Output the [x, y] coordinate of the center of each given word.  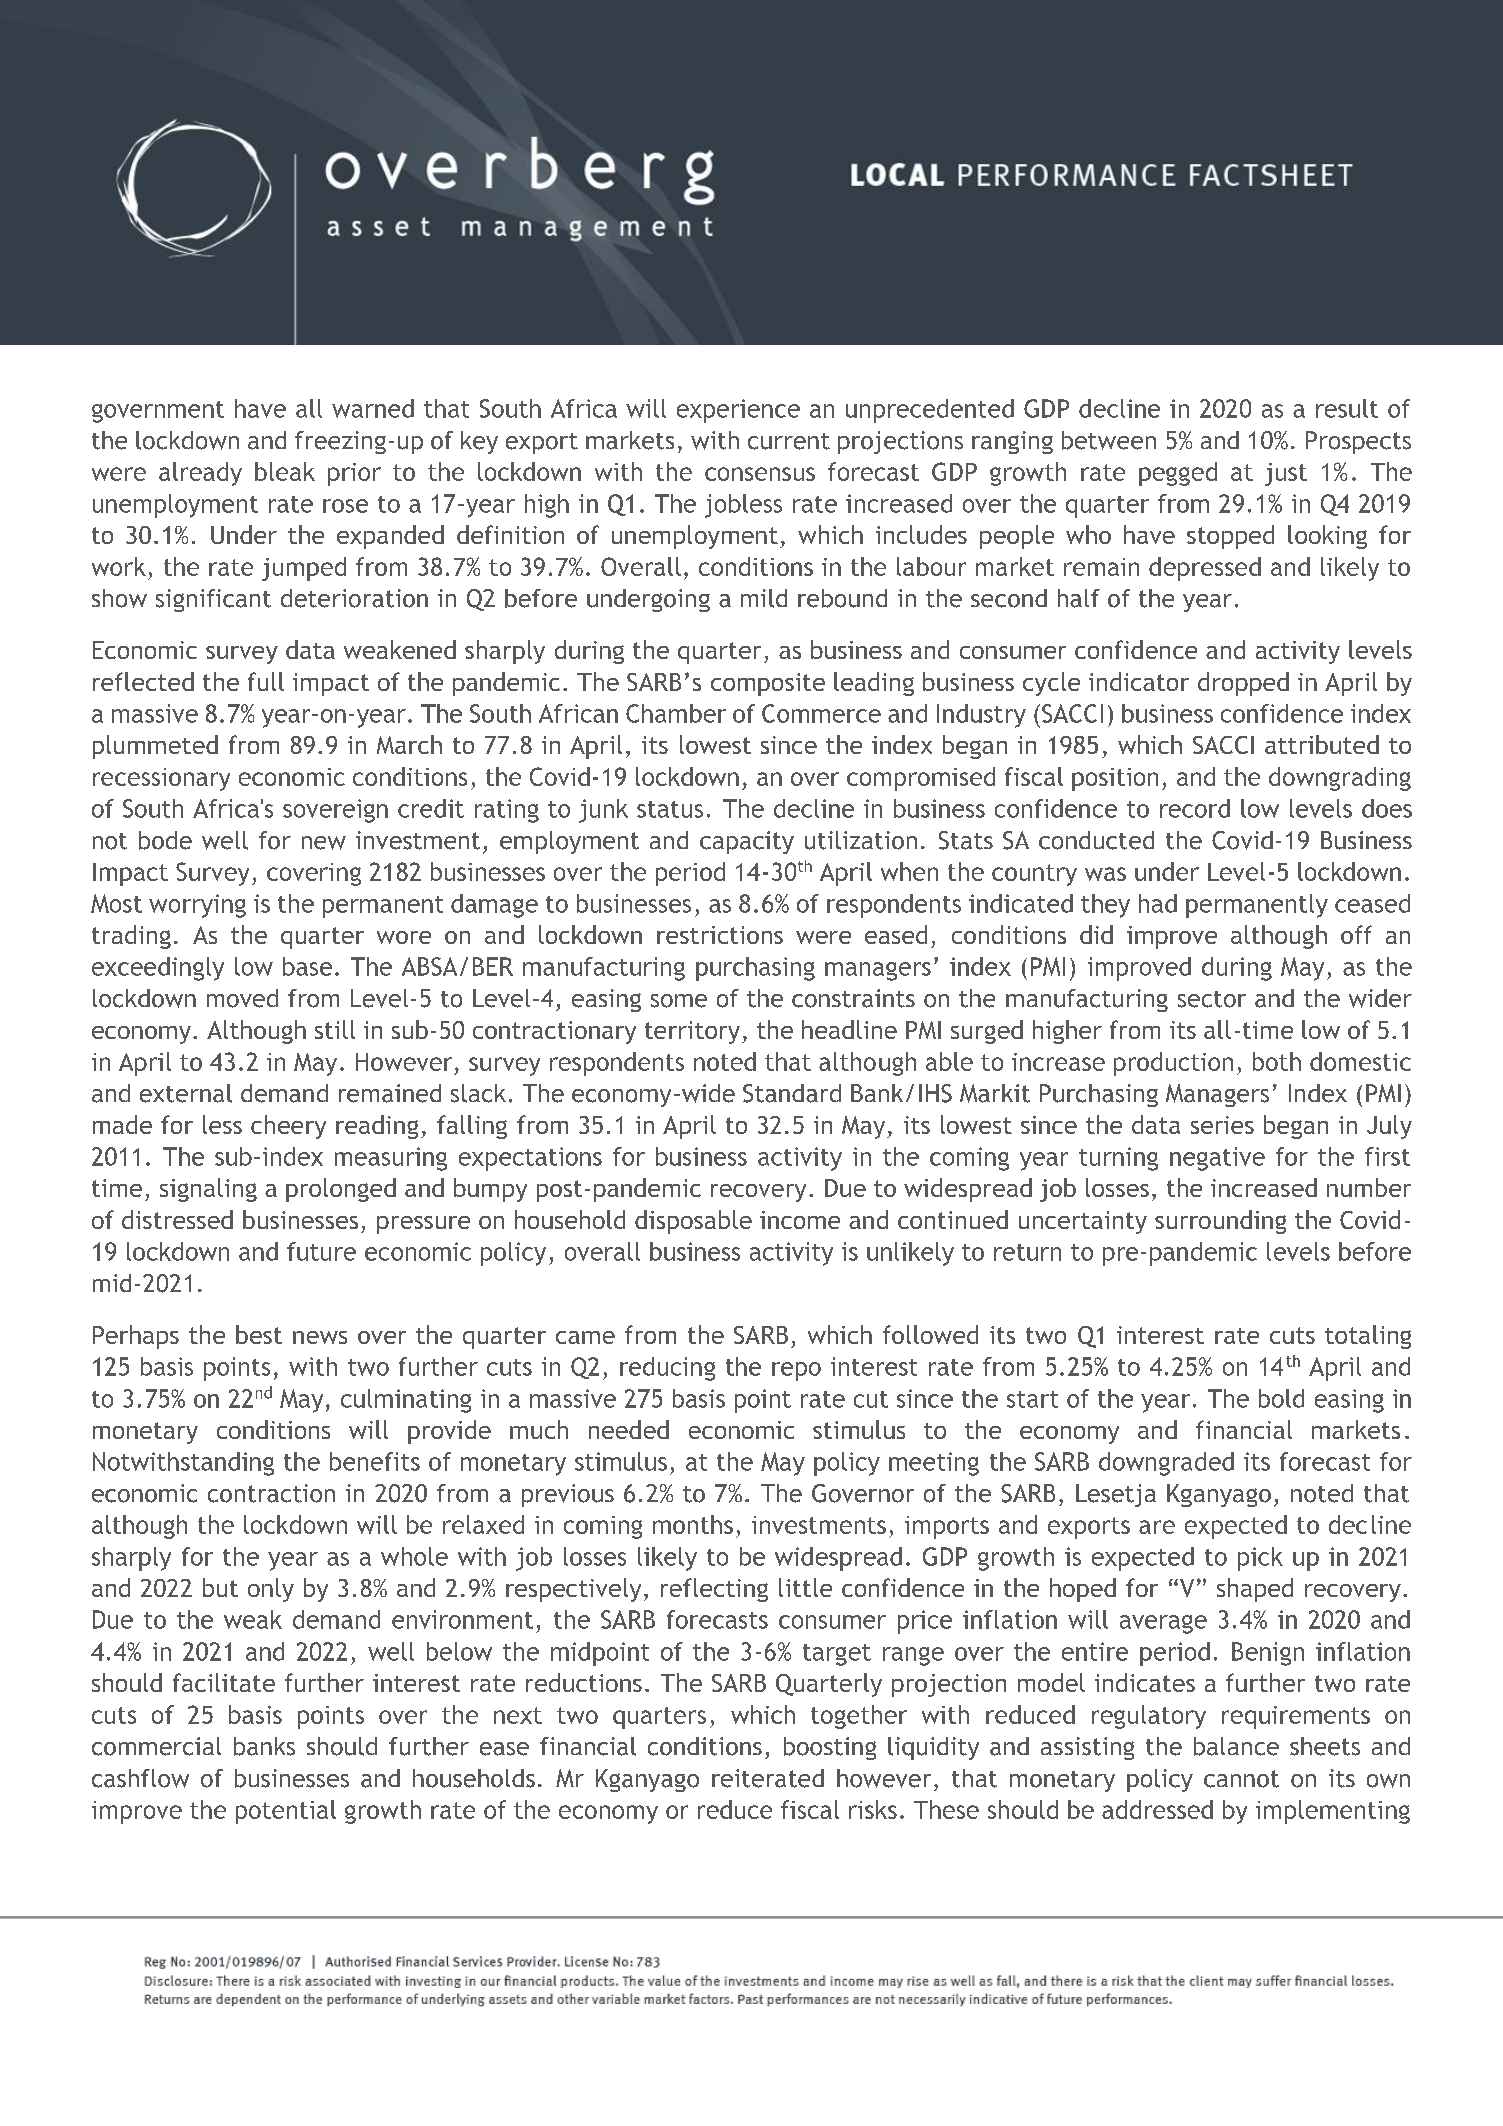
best [259, 1334]
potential [286, 1812]
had [1158, 903]
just [1286, 474]
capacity [747, 842]
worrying [197, 906]
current [789, 441]
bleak [285, 471]
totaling [1368, 1337]
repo [796, 1371]
